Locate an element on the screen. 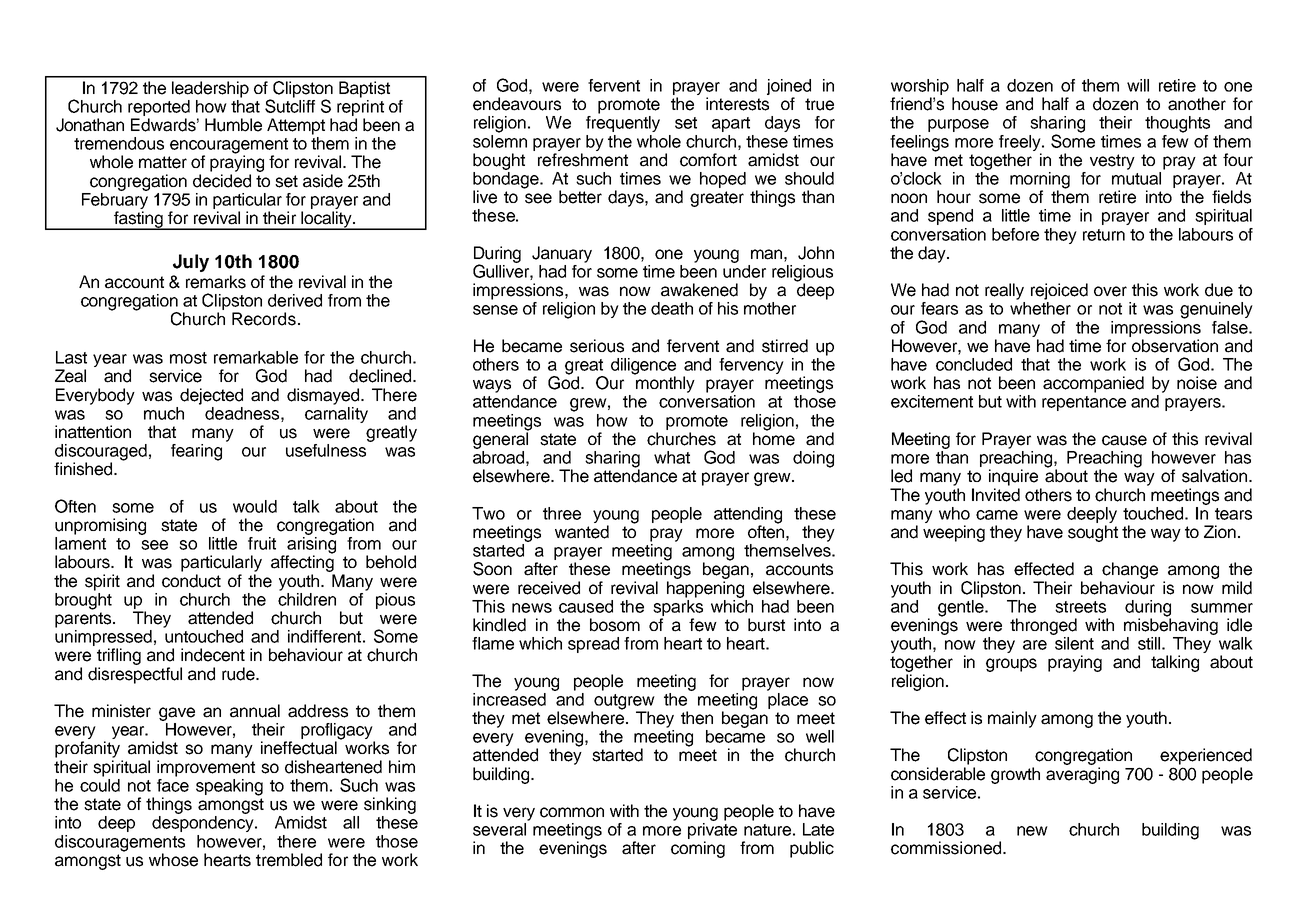 The image size is (1307, 924). commissioned is located at coordinates (947, 848).
